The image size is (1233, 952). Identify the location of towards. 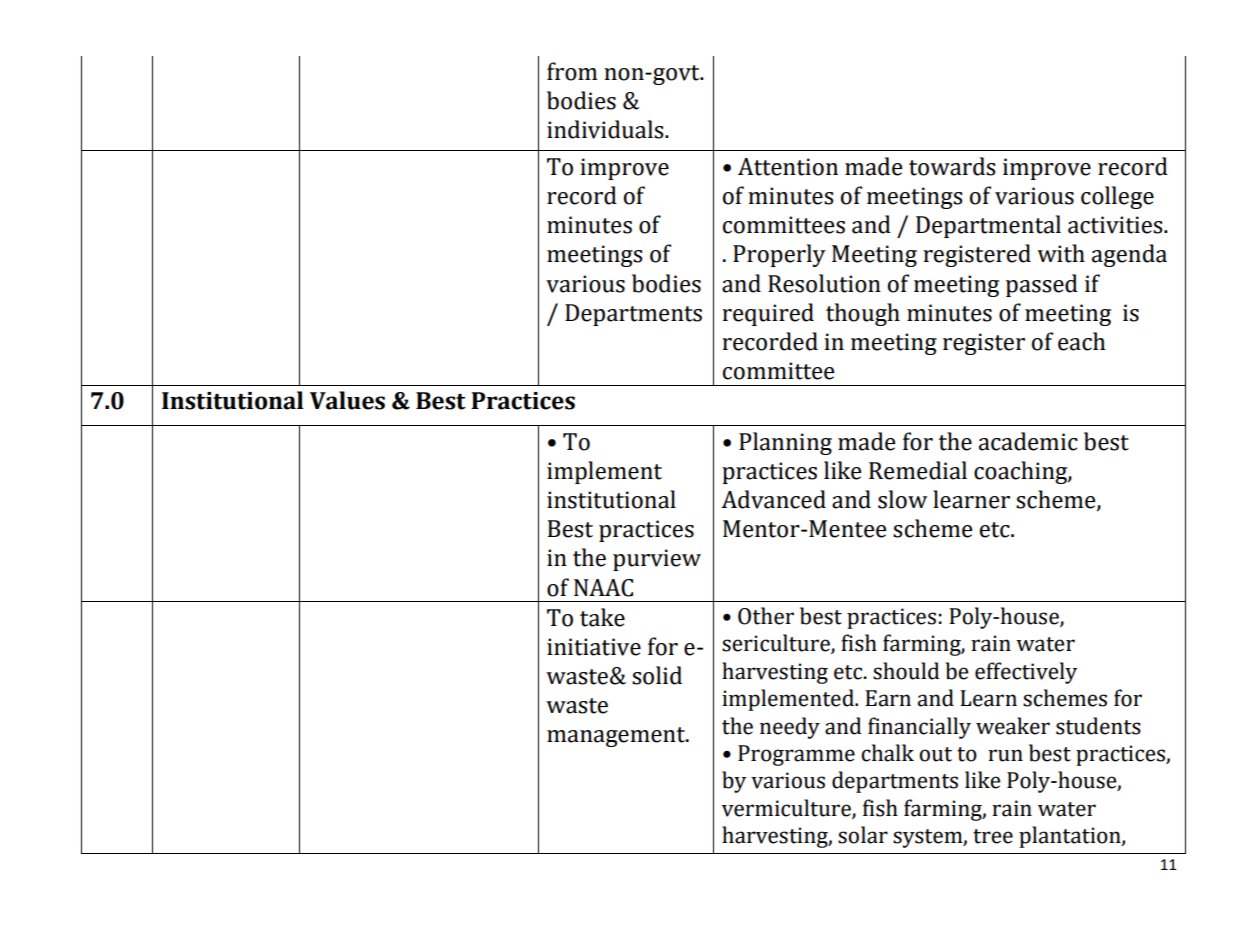
(952, 166).
